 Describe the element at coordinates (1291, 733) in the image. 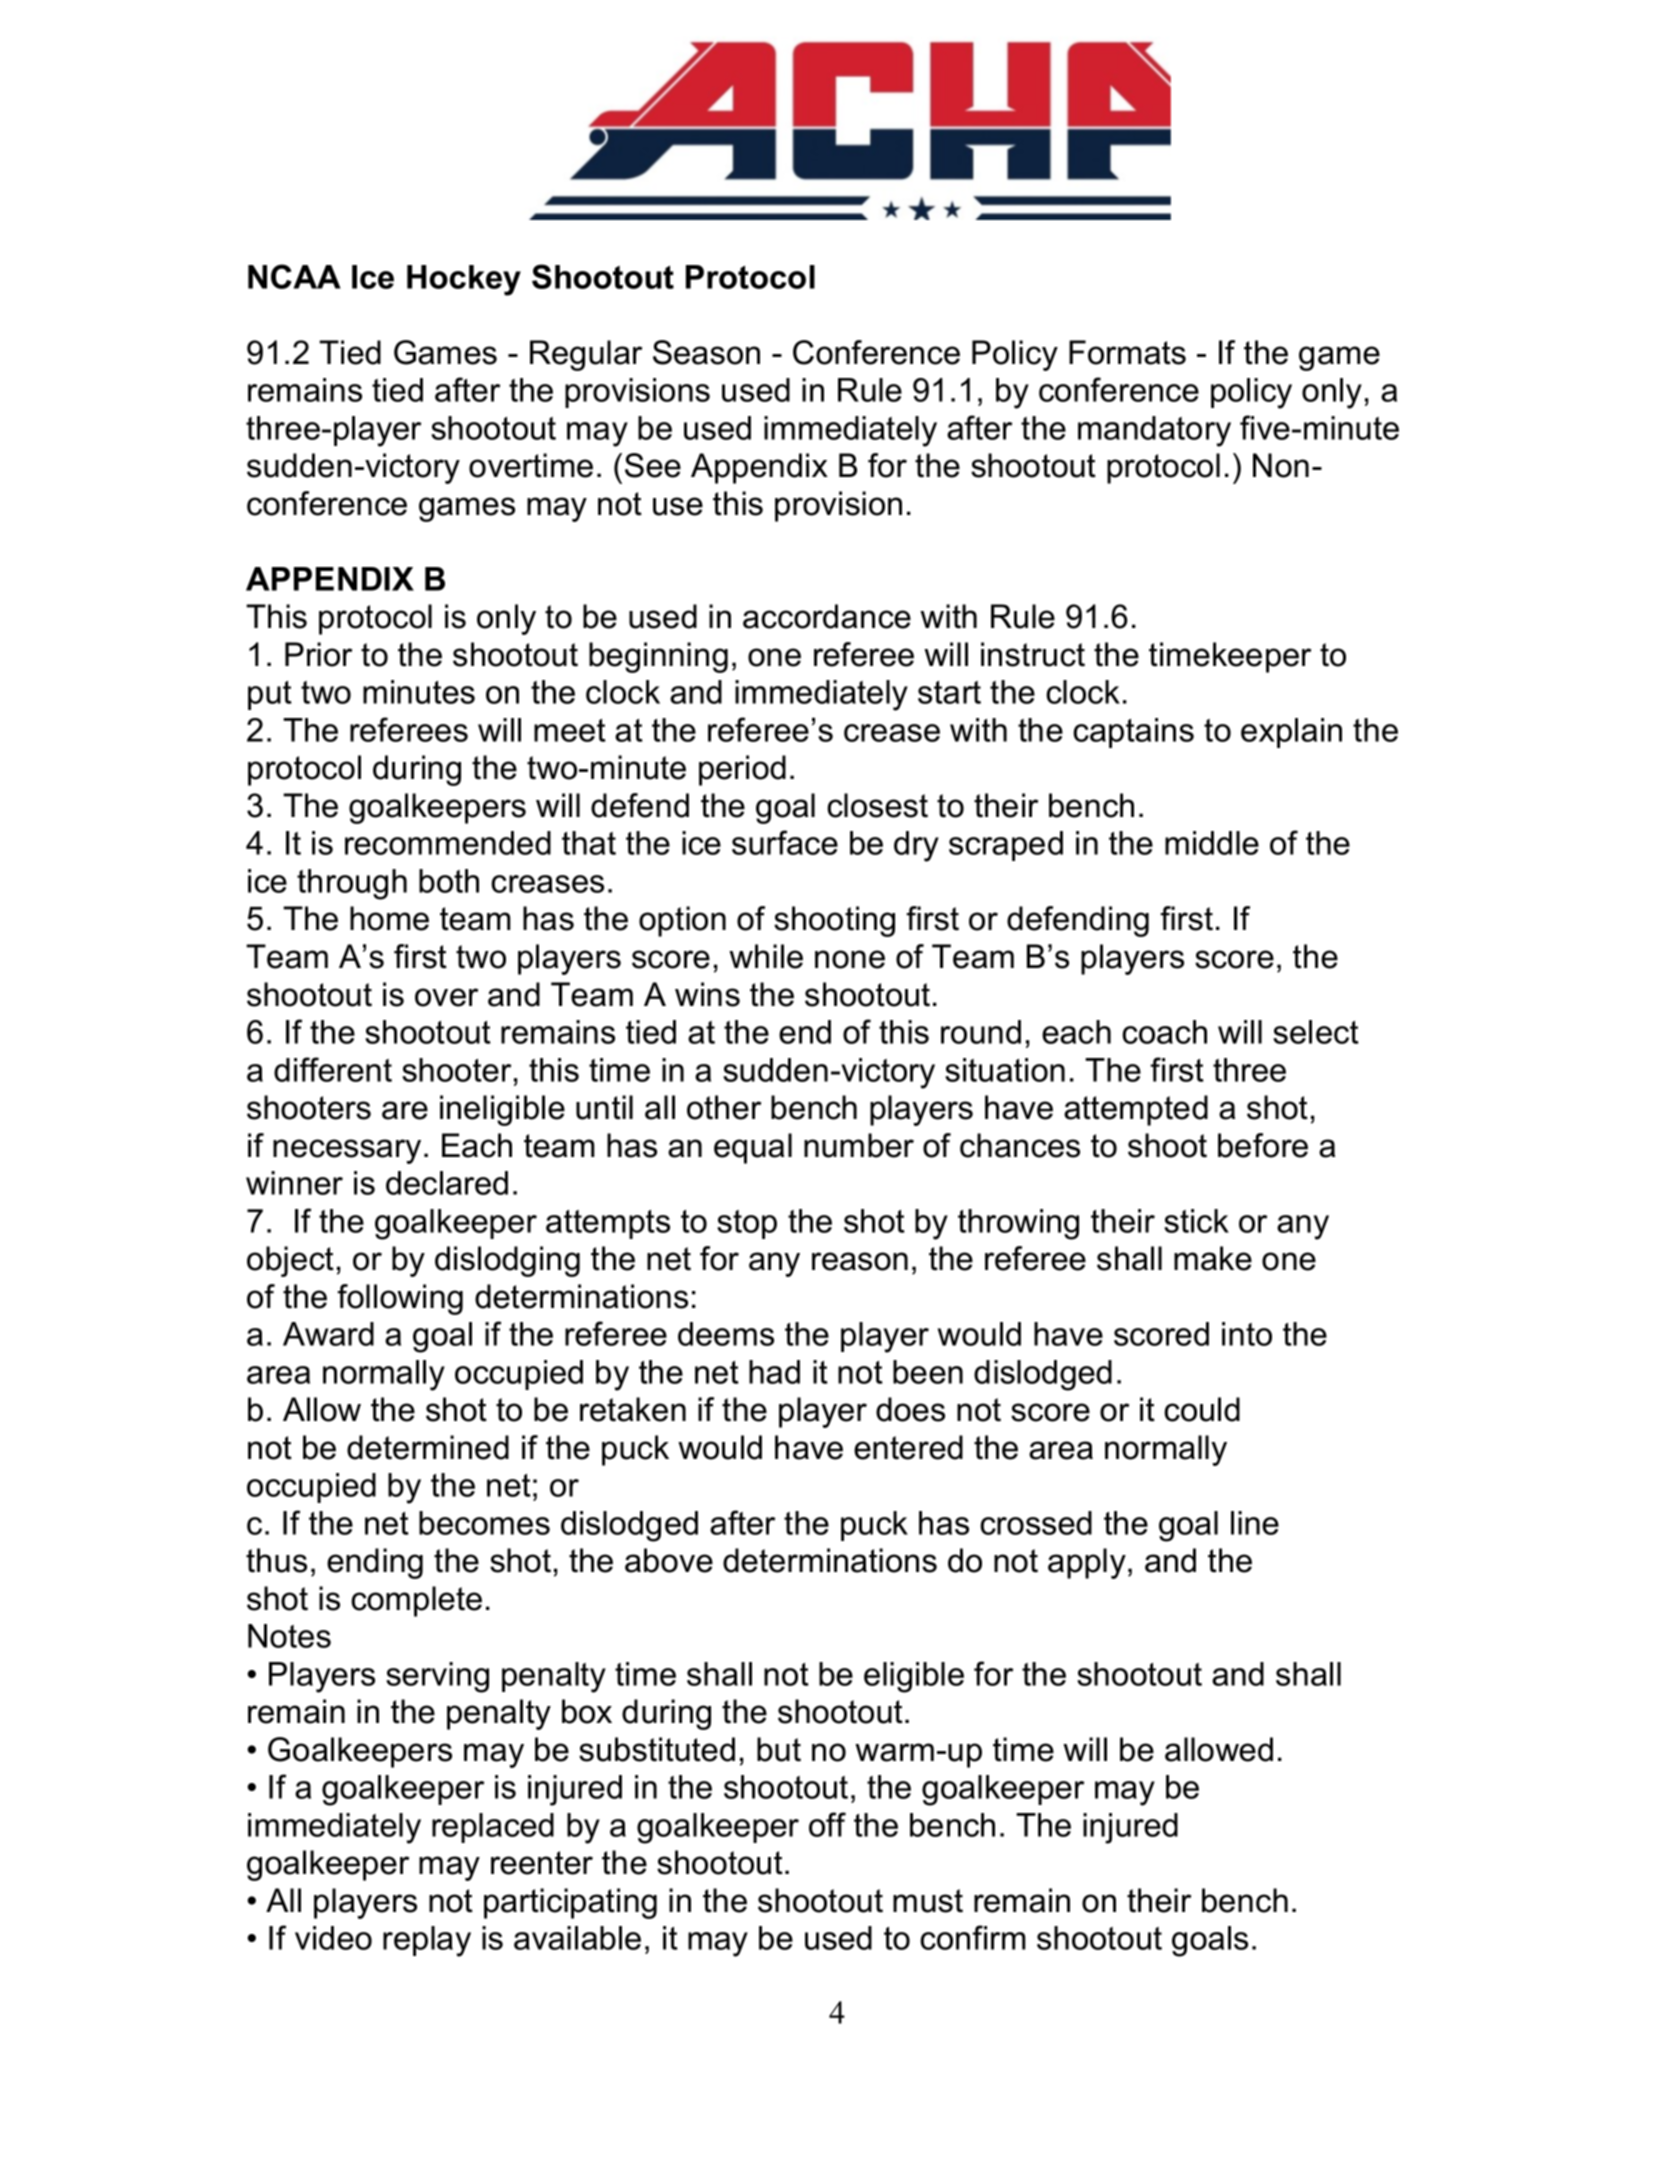

I see `explain` at that location.
